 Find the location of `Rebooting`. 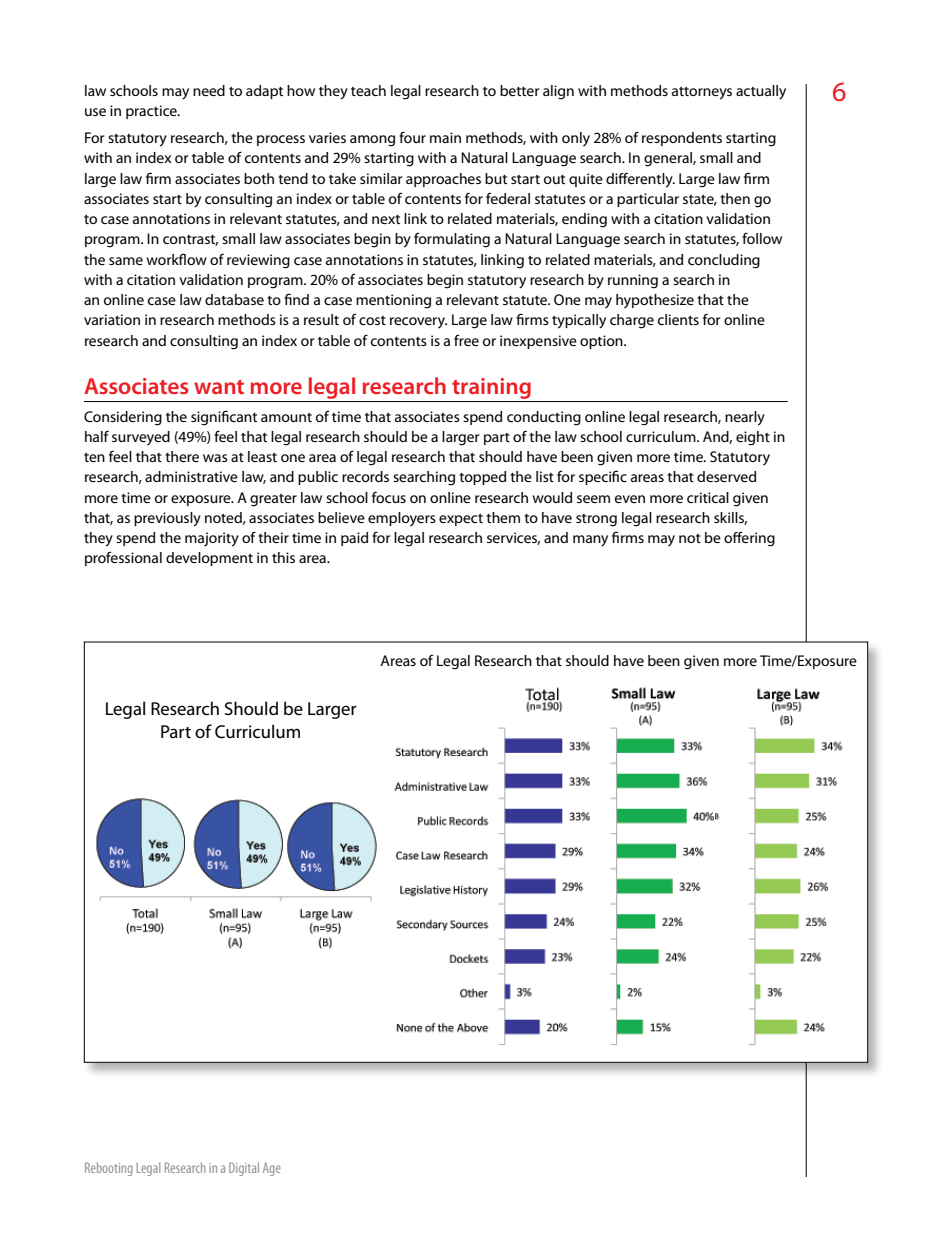

Rebooting is located at coordinates (108, 1169).
